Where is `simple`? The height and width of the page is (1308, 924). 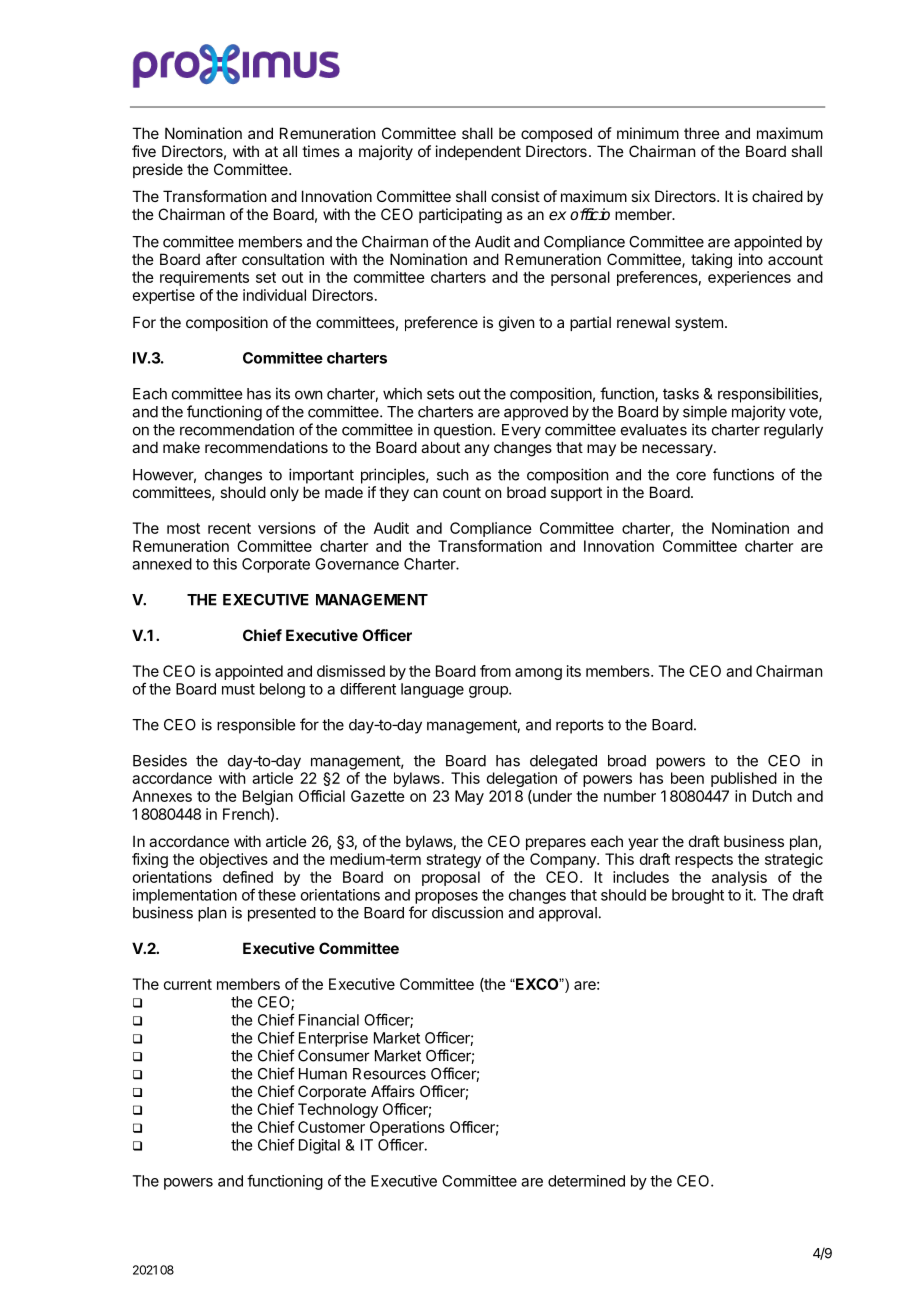
simple is located at coordinates (705, 413).
